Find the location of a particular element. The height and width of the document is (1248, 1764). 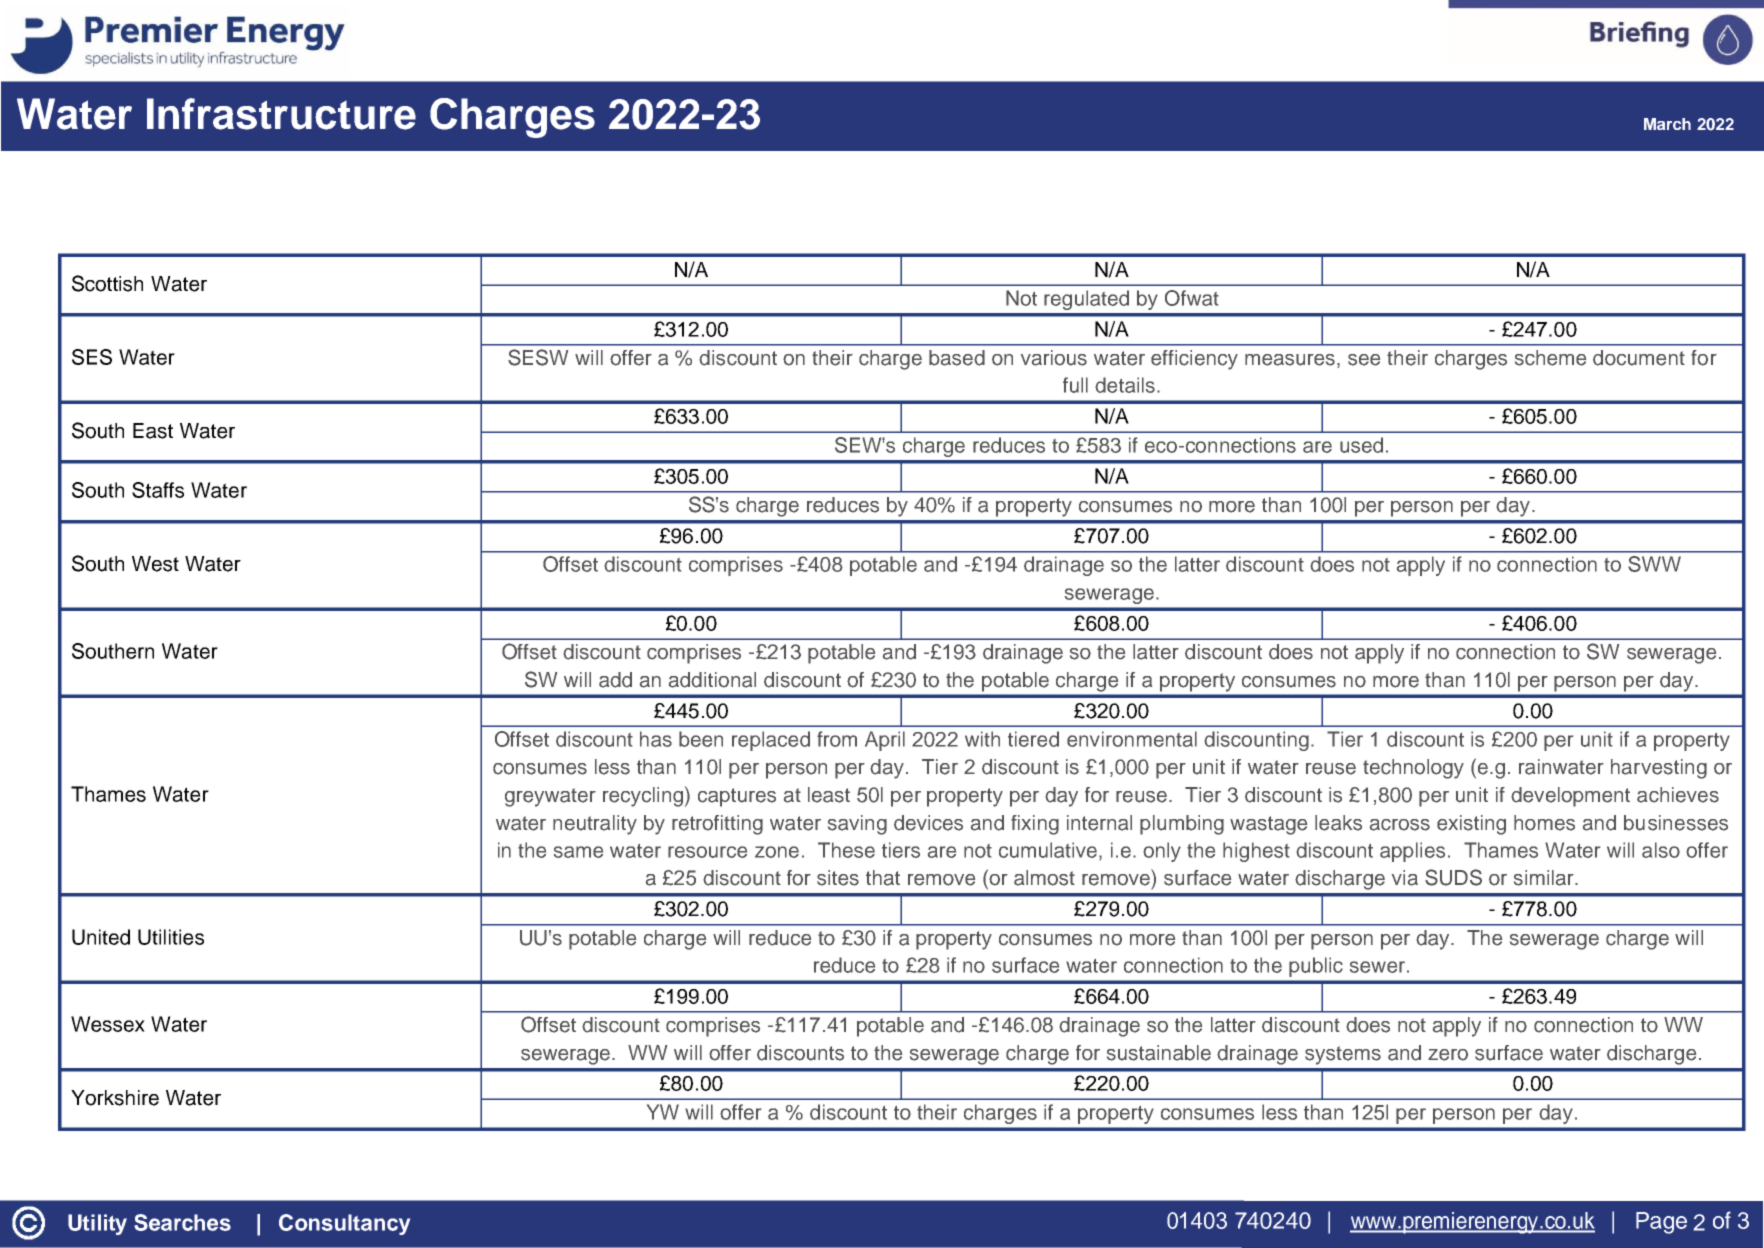

March is located at coordinates (1667, 124).
